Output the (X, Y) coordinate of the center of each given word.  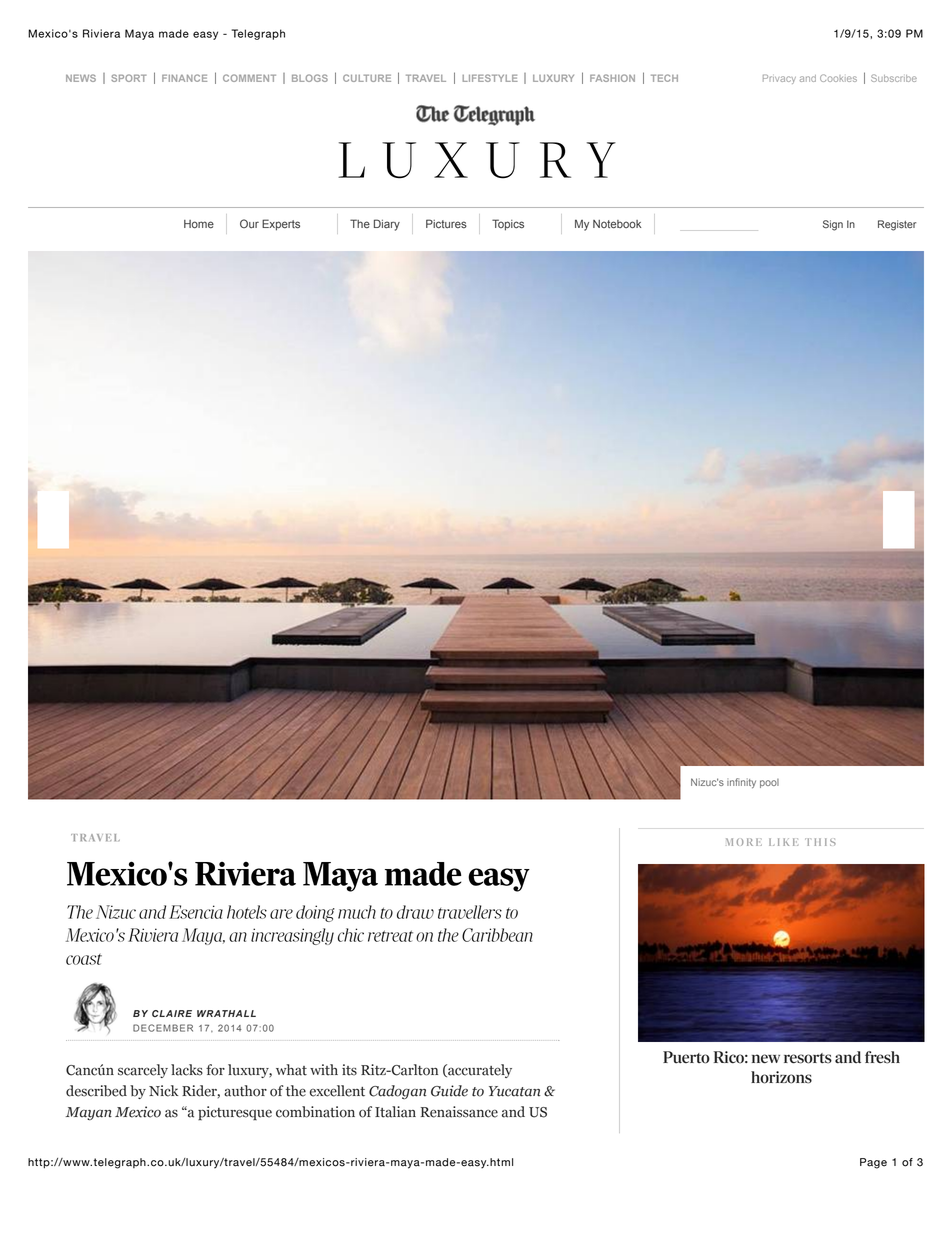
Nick (163, 1091)
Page (873, 1163)
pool (769, 783)
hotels (247, 912)
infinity (741, 783)
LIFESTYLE (490, 78)
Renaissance (459, 1112)
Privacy (779, 79)
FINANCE (184, 78)
